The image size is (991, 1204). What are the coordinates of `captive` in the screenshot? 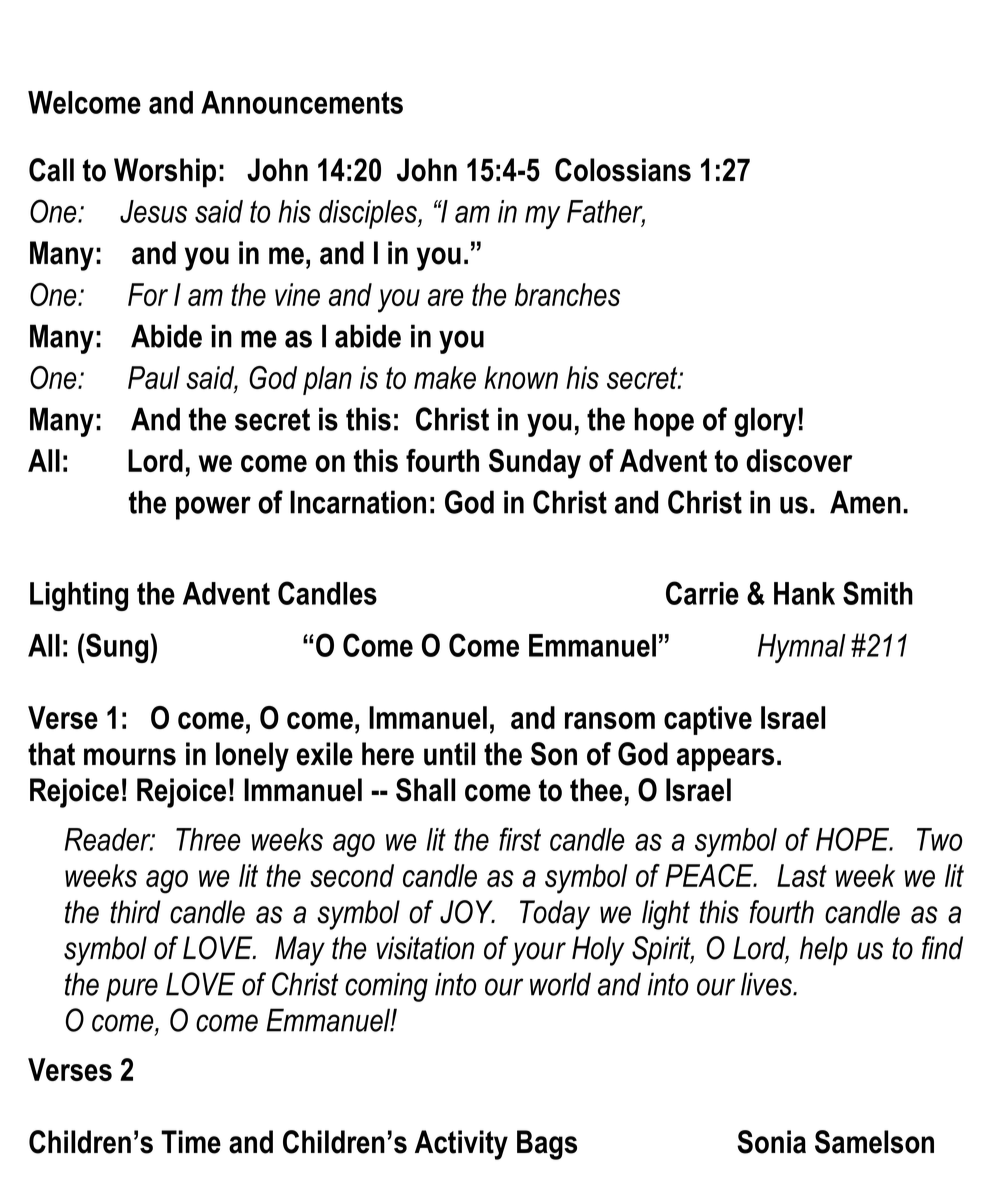 It's located at (708, 720).
